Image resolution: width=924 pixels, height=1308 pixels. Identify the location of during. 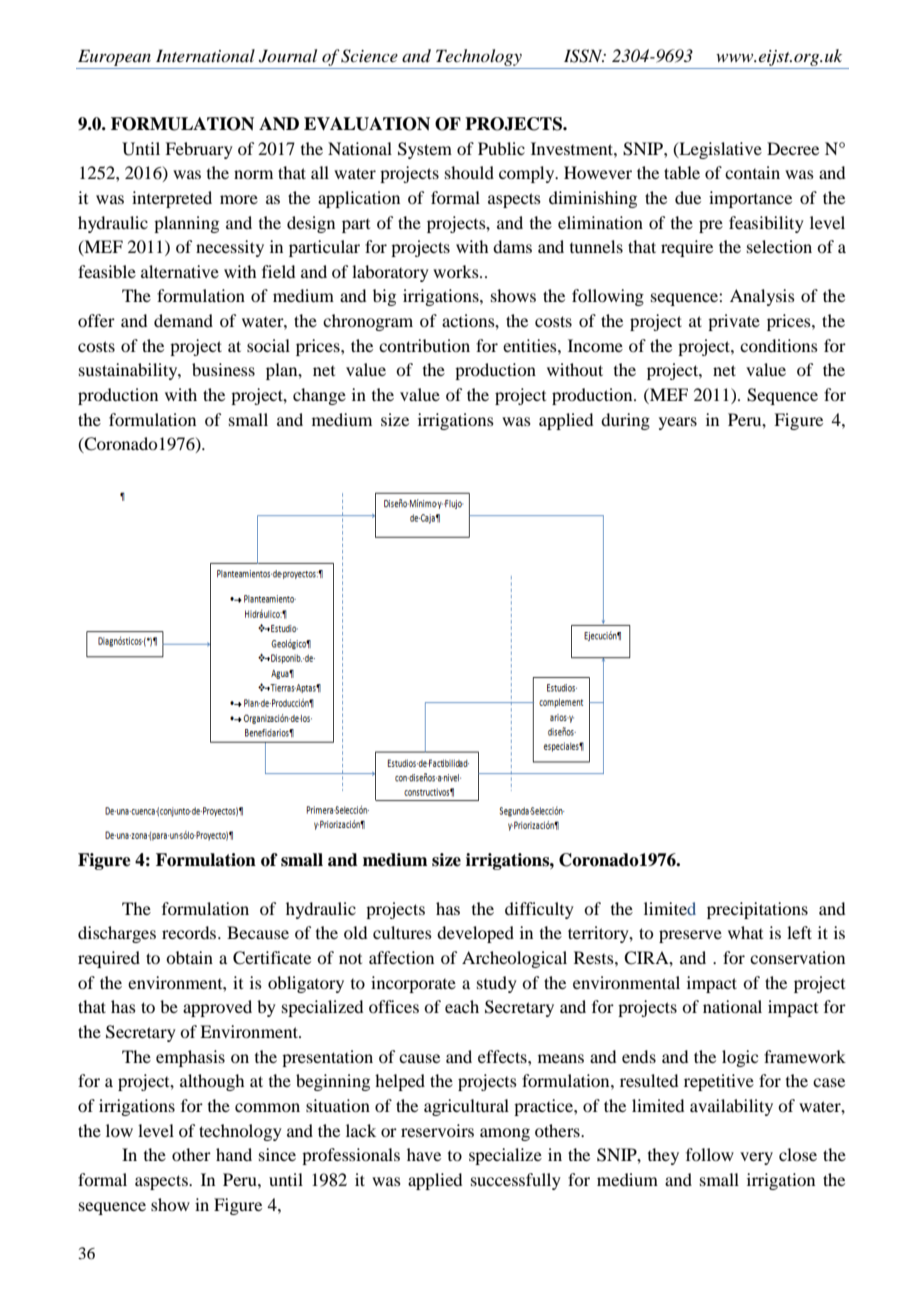
(625, 421).
